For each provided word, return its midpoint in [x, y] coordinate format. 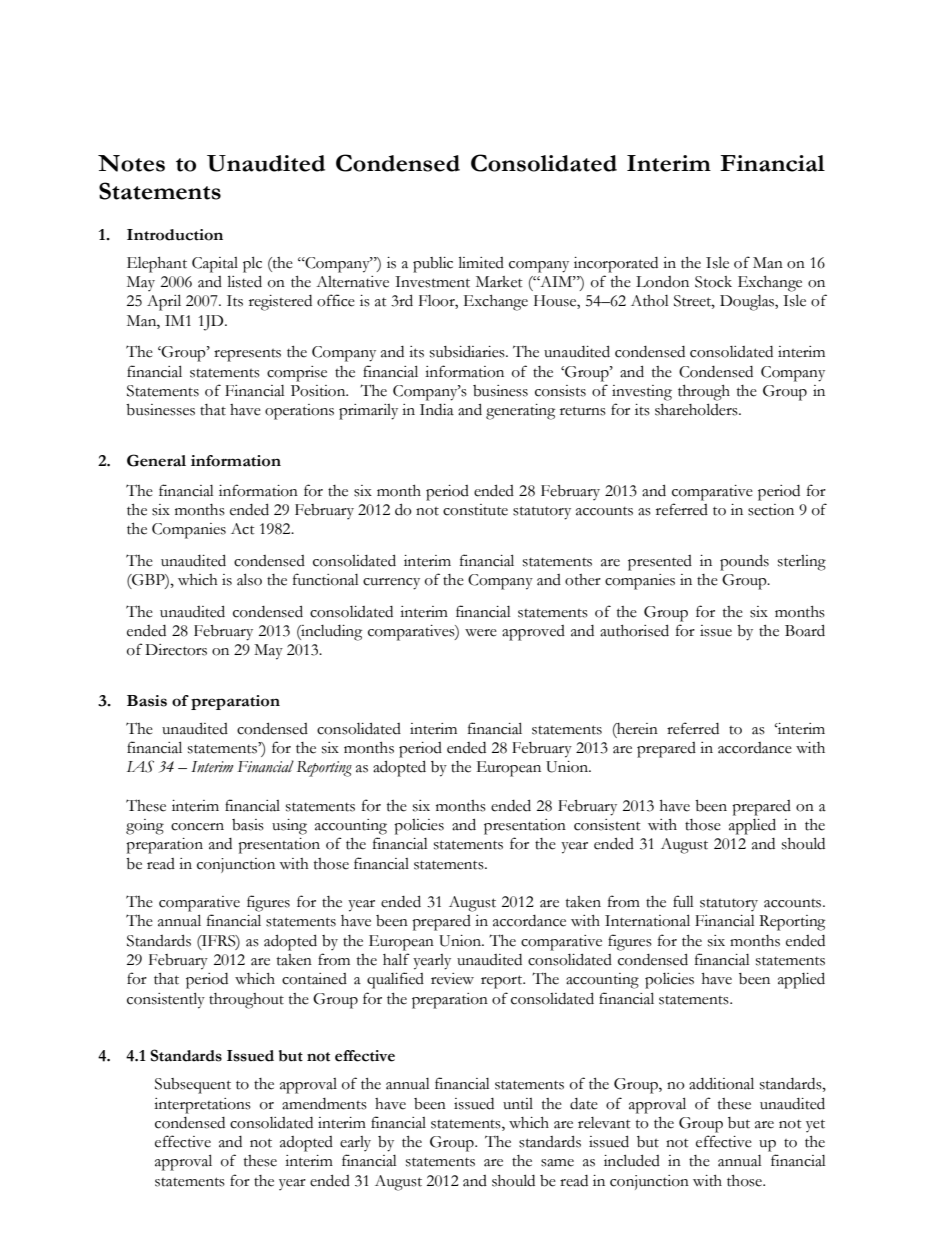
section [771, 510]
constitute [475, 510]
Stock [713, 282]
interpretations [202, 1106]
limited [481, 262]
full [683, 901]
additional [721, 1083]
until [518, 1104]
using [289, 827]
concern [197, 827]
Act [243, 529]
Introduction [175, 235]
